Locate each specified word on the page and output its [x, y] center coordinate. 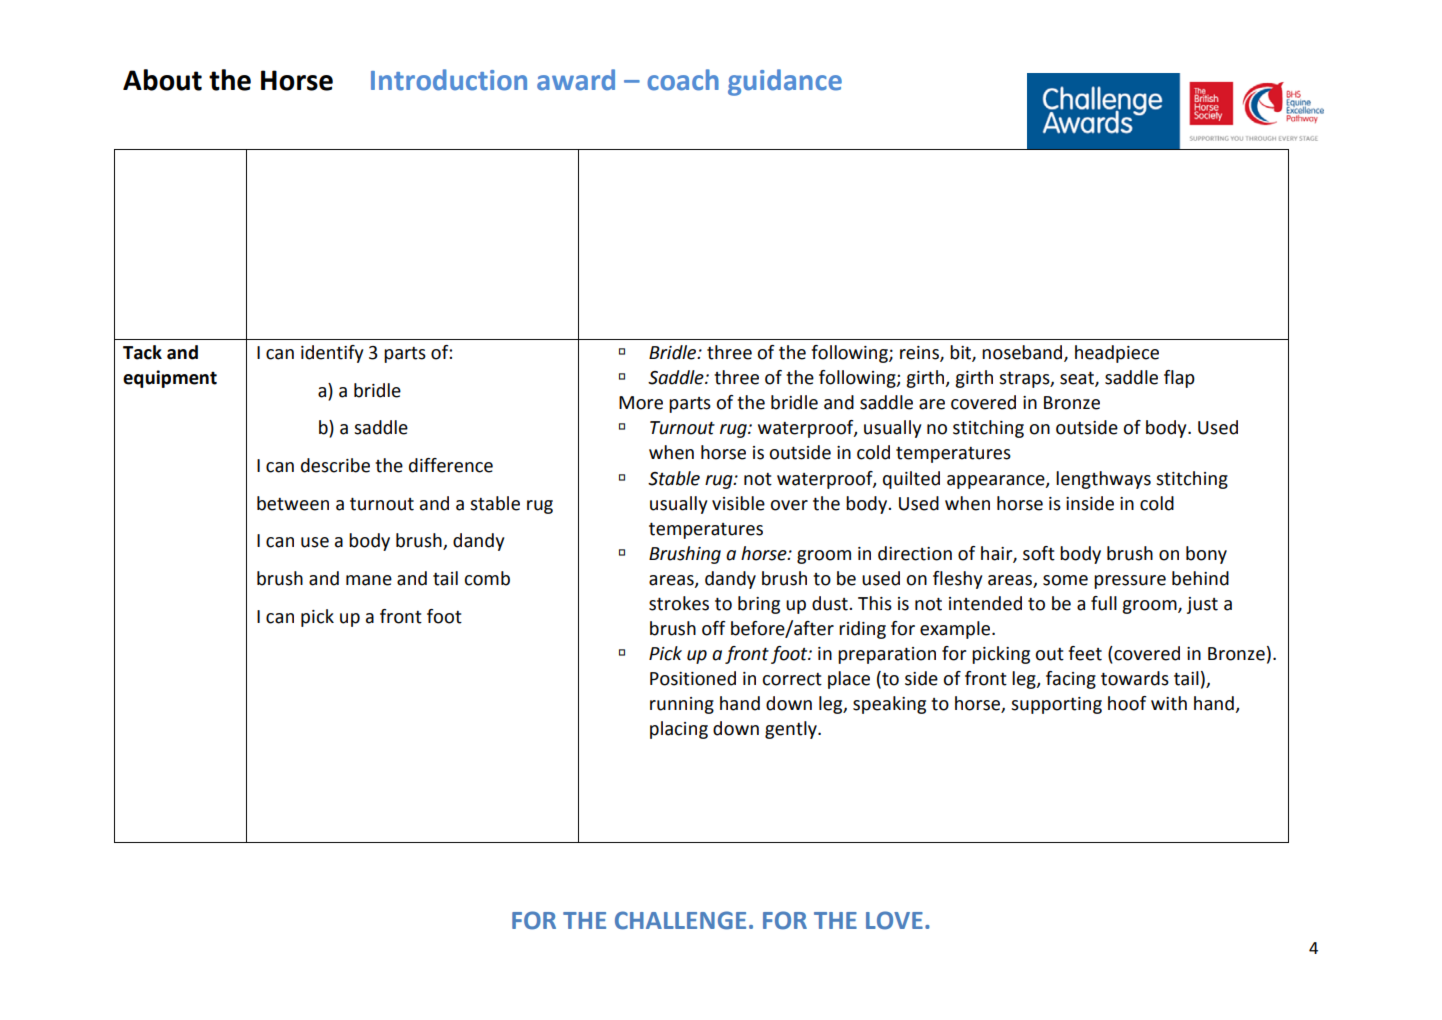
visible [738, 503]
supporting [1056, 705]
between [293, 503]
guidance [785, 82]
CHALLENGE [680, 920]
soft [1039, 553]
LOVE [894, 920]
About [162, 80]
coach [683, 80]
